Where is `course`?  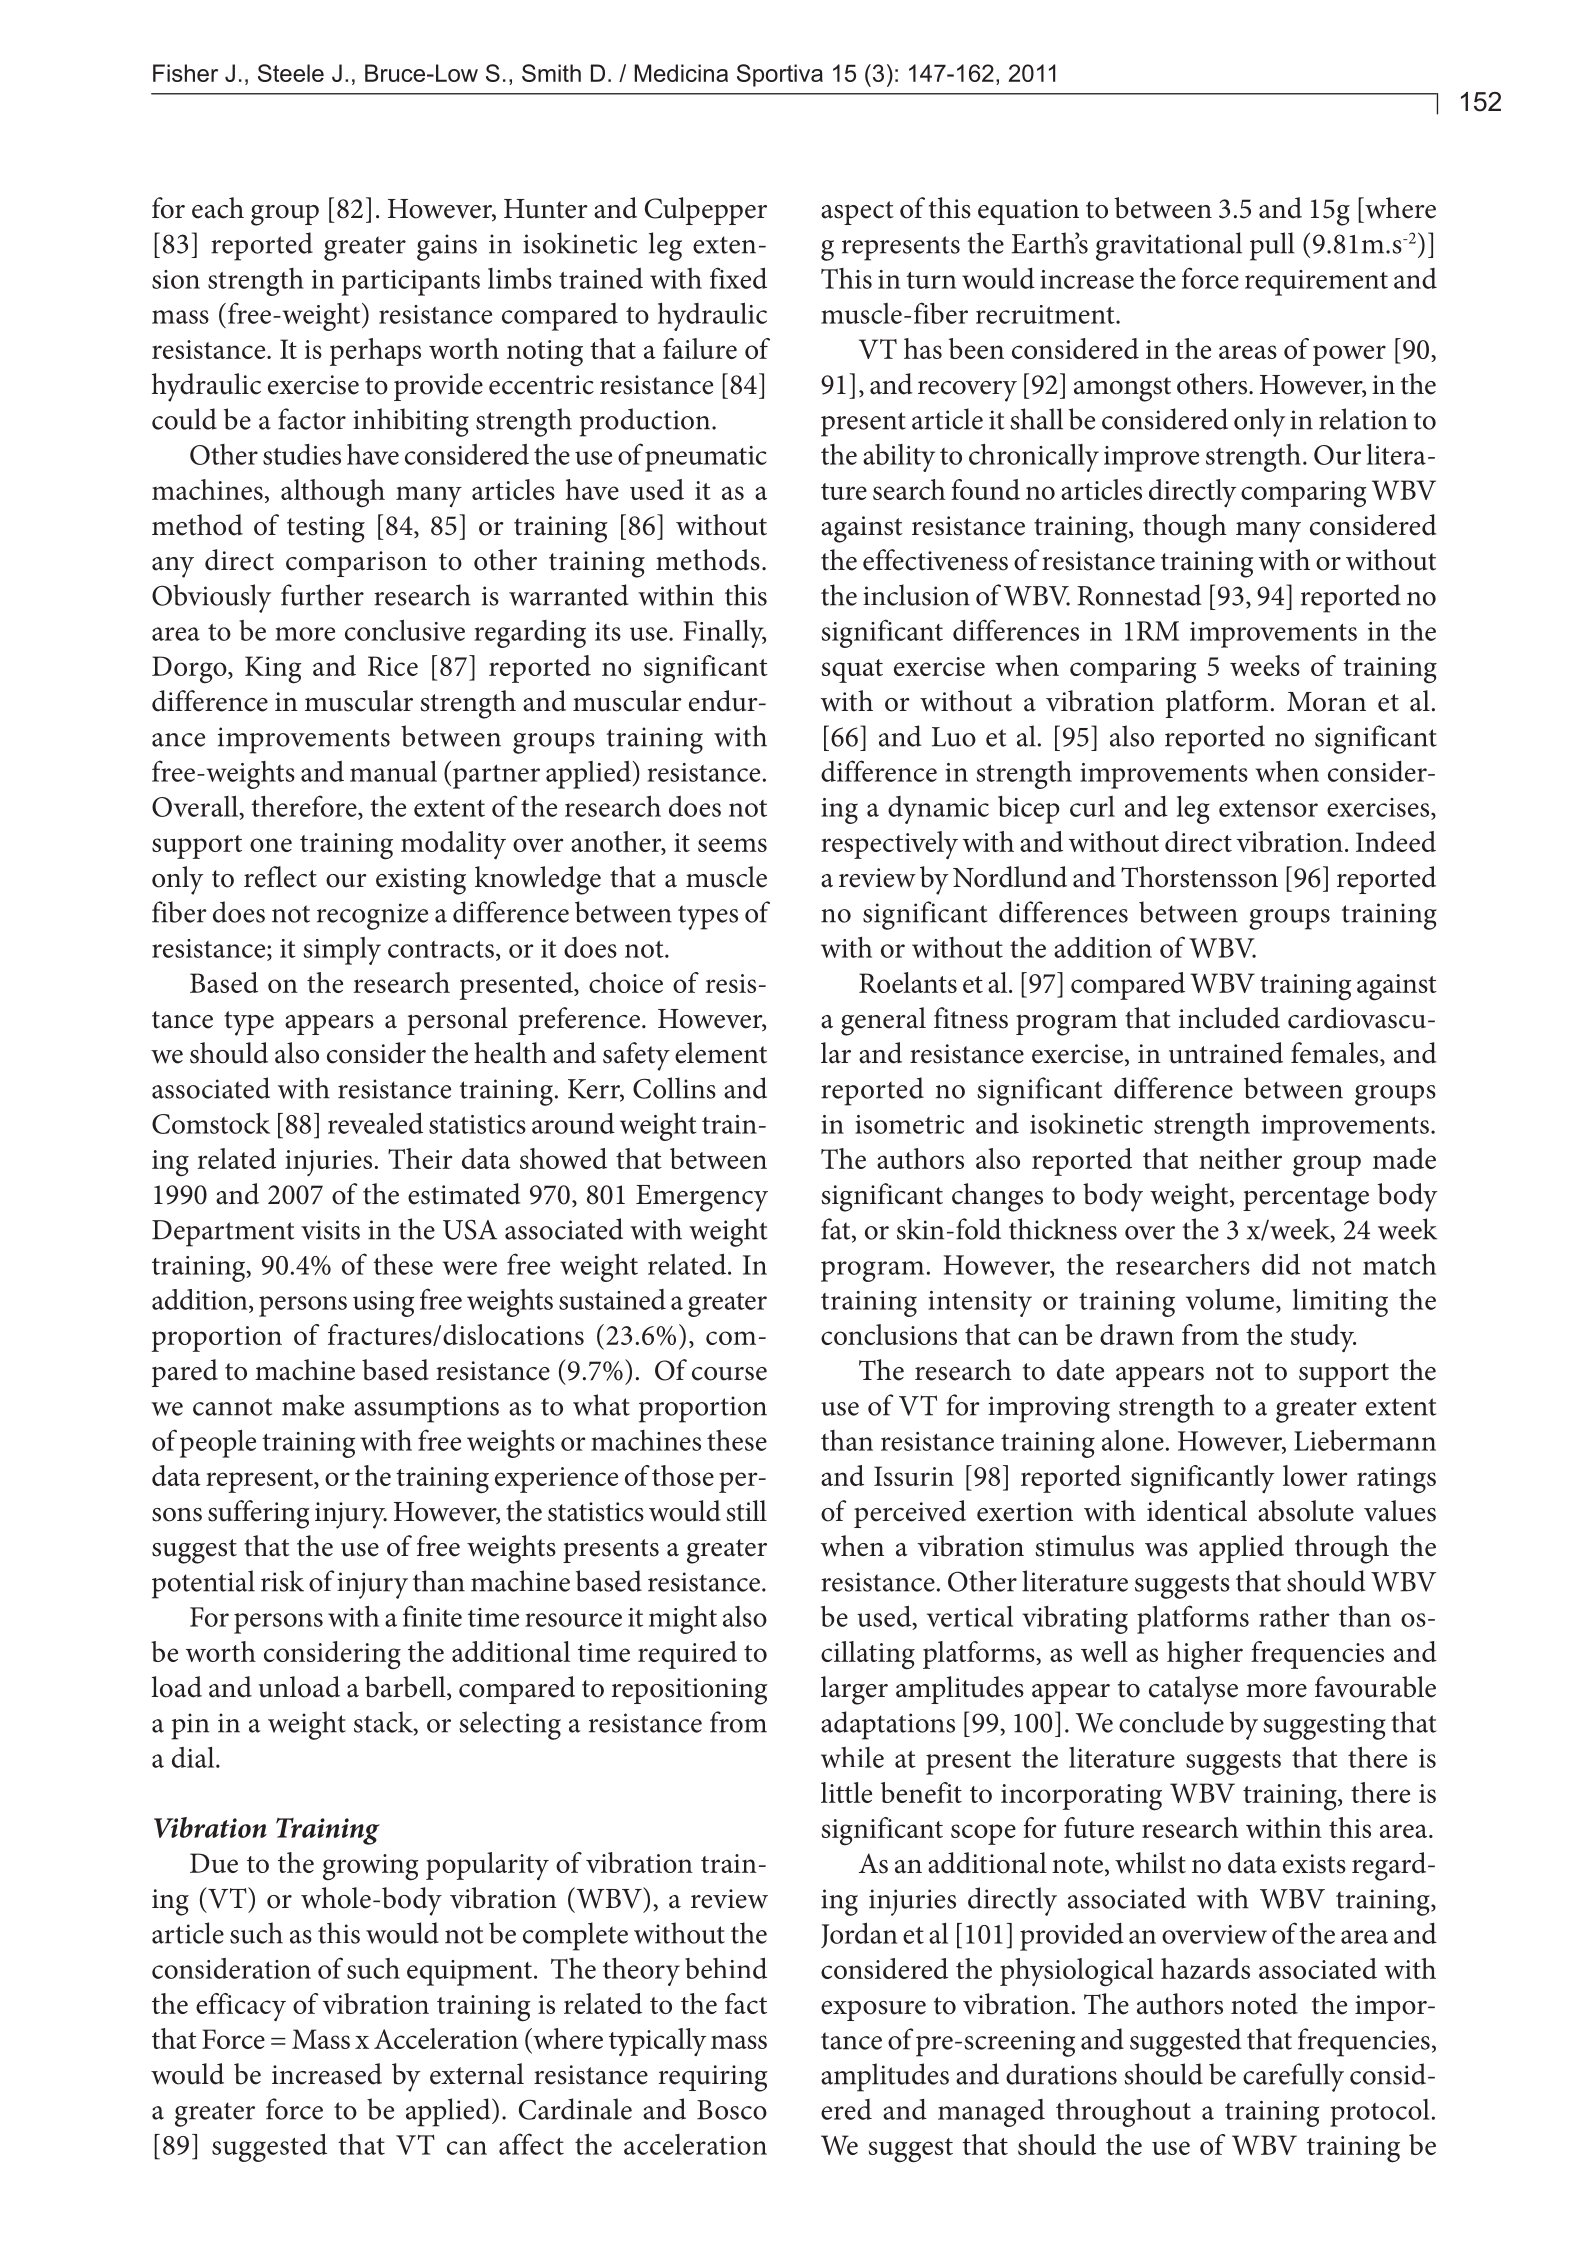
course is located at coordinates (729, 1374).
